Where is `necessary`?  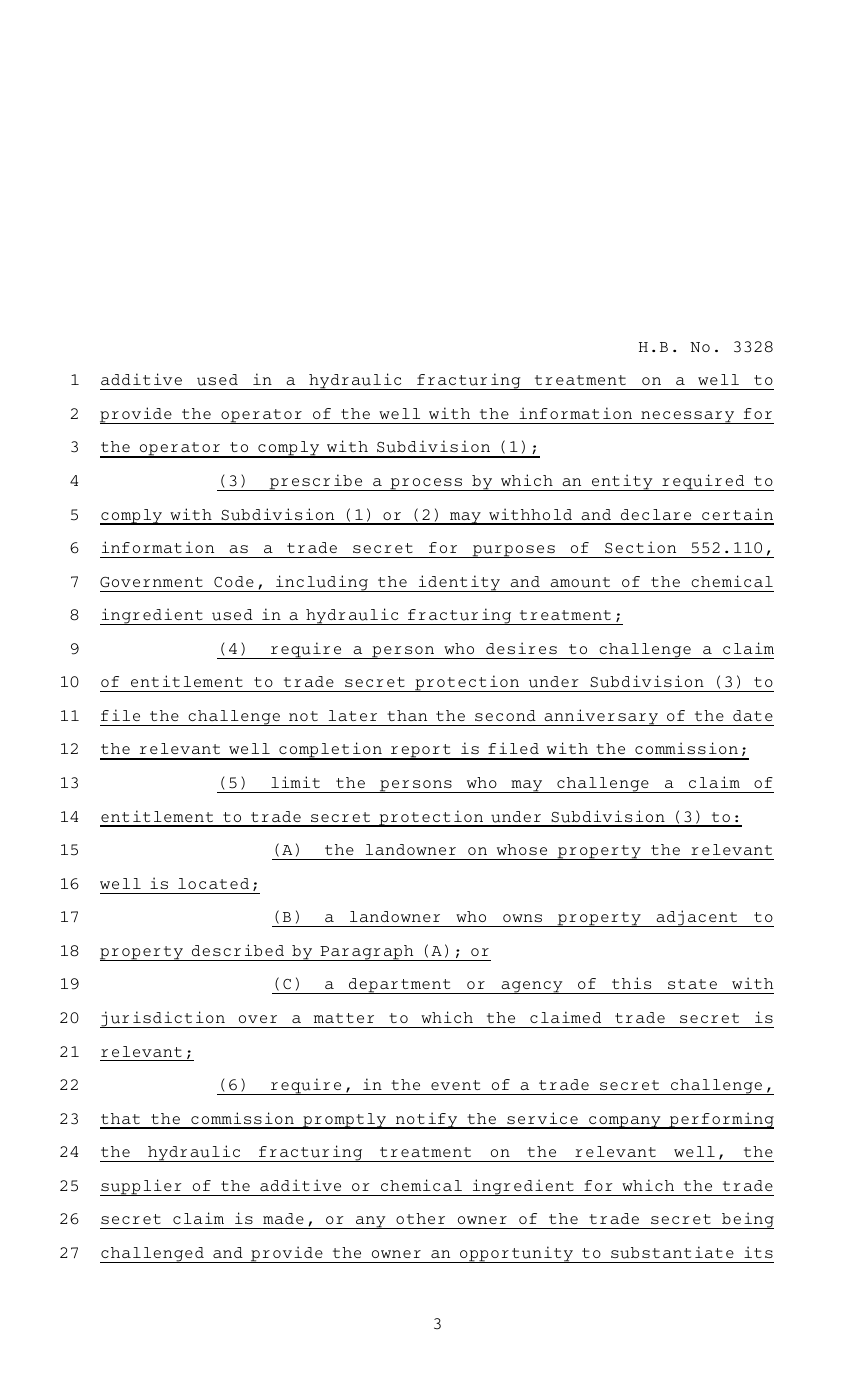
necessary is located at coordinates (688, 417).
